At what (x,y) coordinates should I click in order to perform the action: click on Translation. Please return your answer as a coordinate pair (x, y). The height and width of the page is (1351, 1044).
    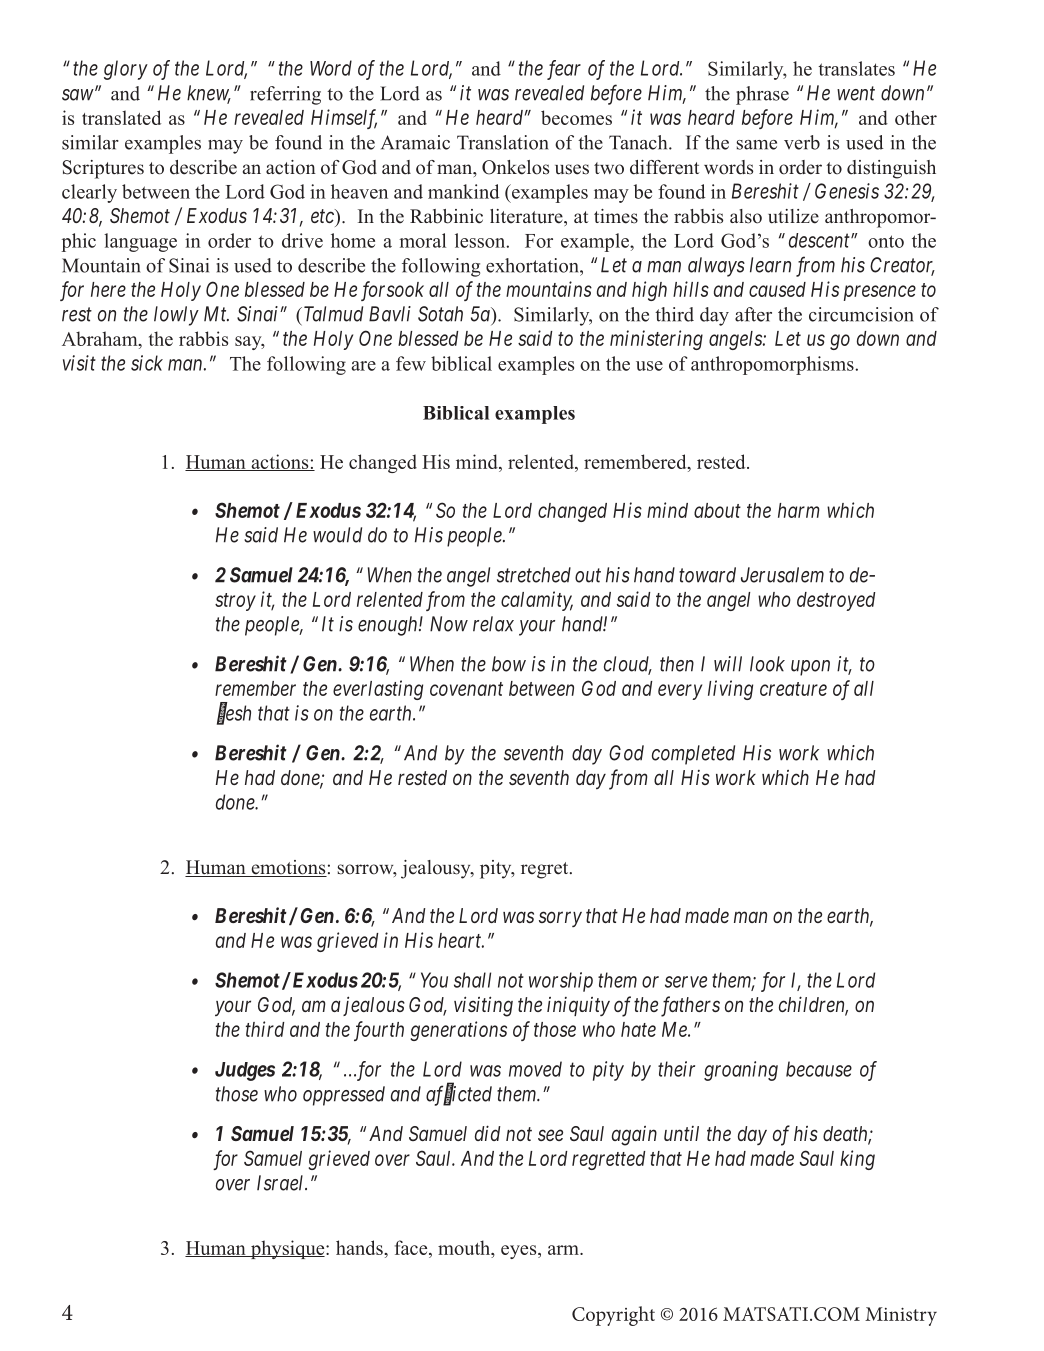
    Looking at the image, I should click on (503, 142).
